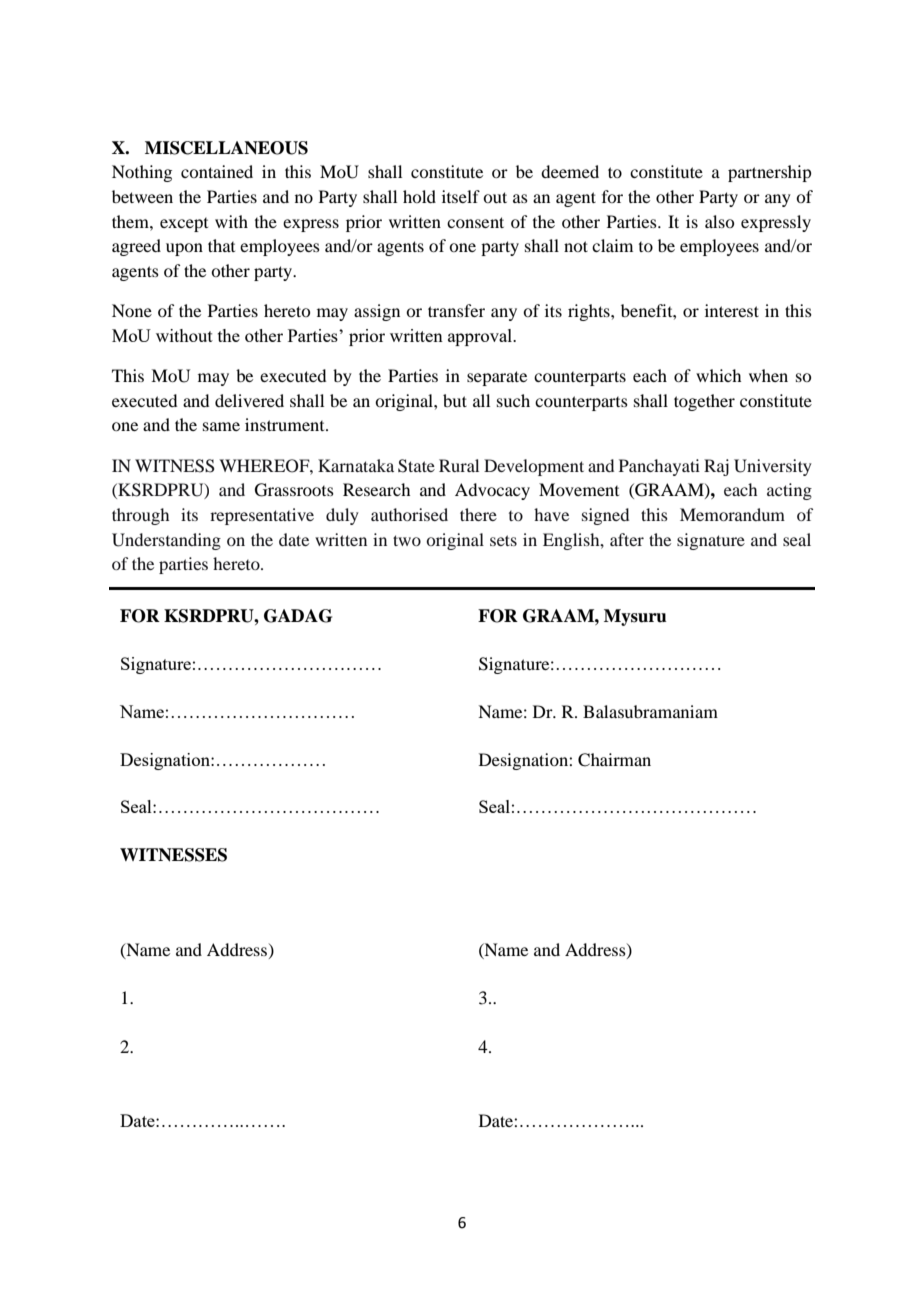 The height and width of the screenshot is (1308, 924). Describe the element at coordinates (503, 540) in the screenshot. I see `sets` at that location.
